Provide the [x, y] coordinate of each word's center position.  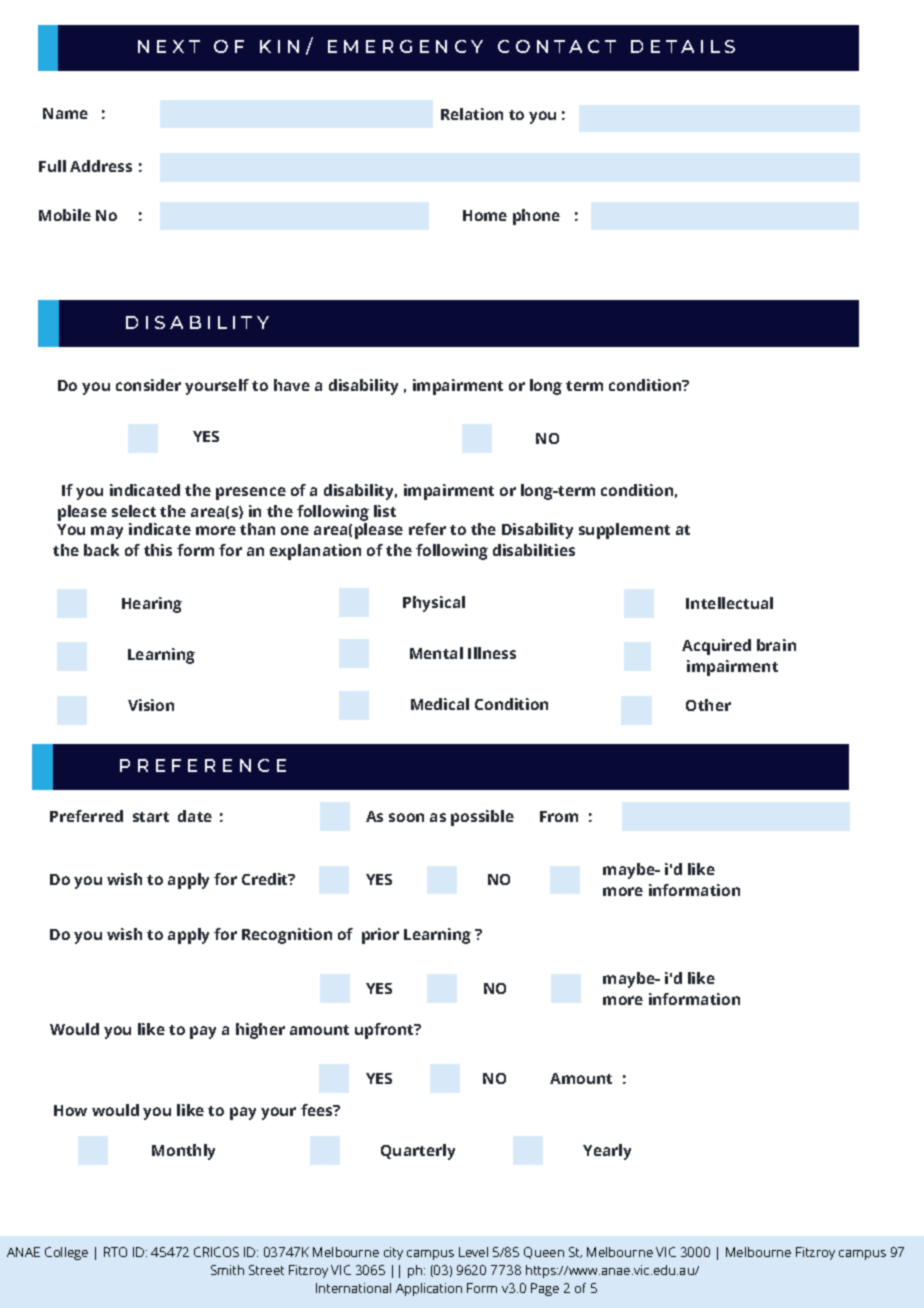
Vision [151, 705]
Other [708, 705]
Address [101, 166]
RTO [115, 1252]
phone [536, 217]
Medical [440, 704]
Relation [472, 114]
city [393, 1253]
